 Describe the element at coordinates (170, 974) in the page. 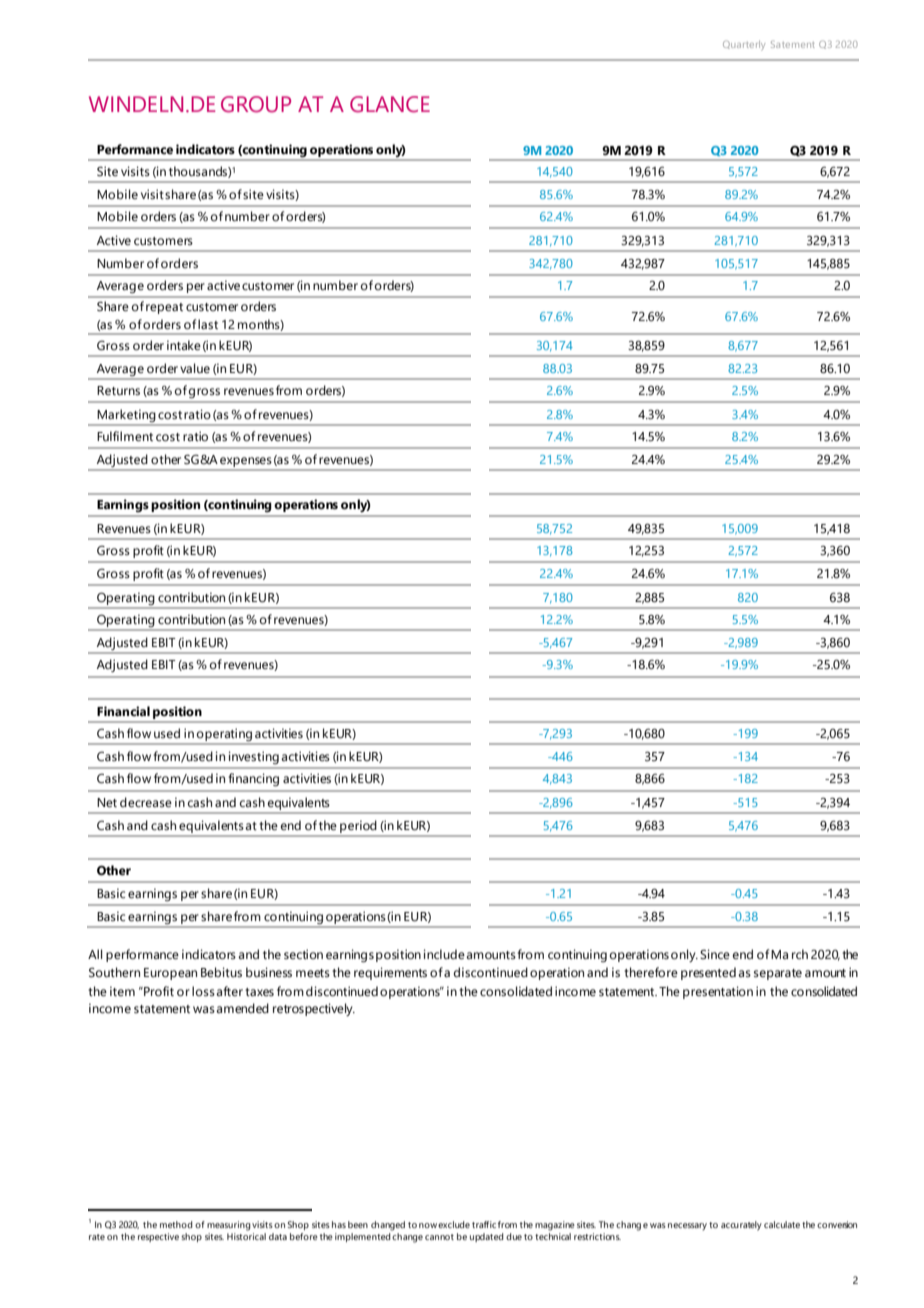

I see `European` at that location.
